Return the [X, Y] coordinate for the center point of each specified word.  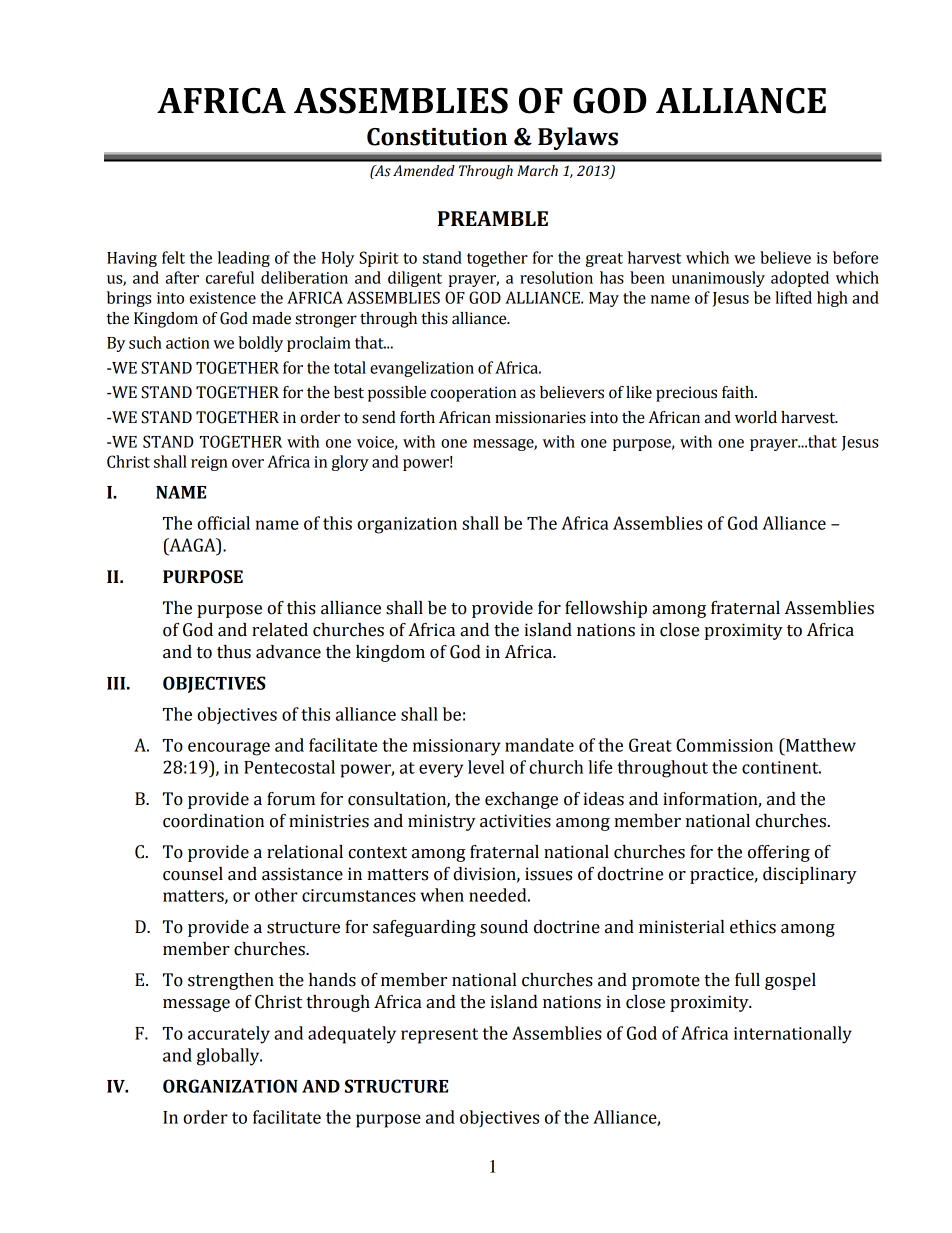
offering [779, 853]
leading [244, 259]
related [280, 630]
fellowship [606, 609]
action [188, 343]
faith [739, 392]
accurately [229, 1035]
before [855, 257]
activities [515, 821]
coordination [213, 821]
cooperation [473, 394]
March [537, 171]
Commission [724, 745]
